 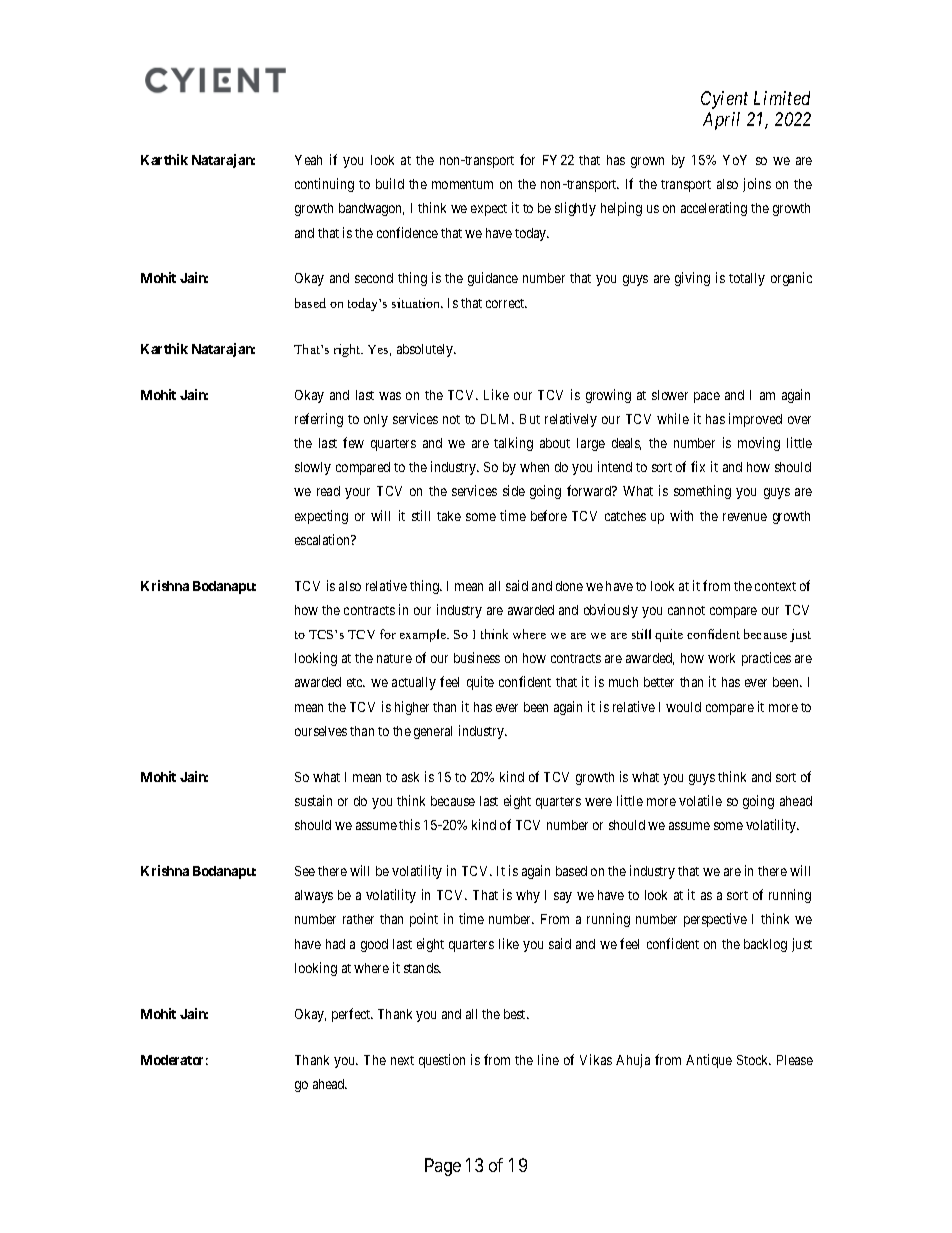 I want to click on work, so click(x=721, y=658).
